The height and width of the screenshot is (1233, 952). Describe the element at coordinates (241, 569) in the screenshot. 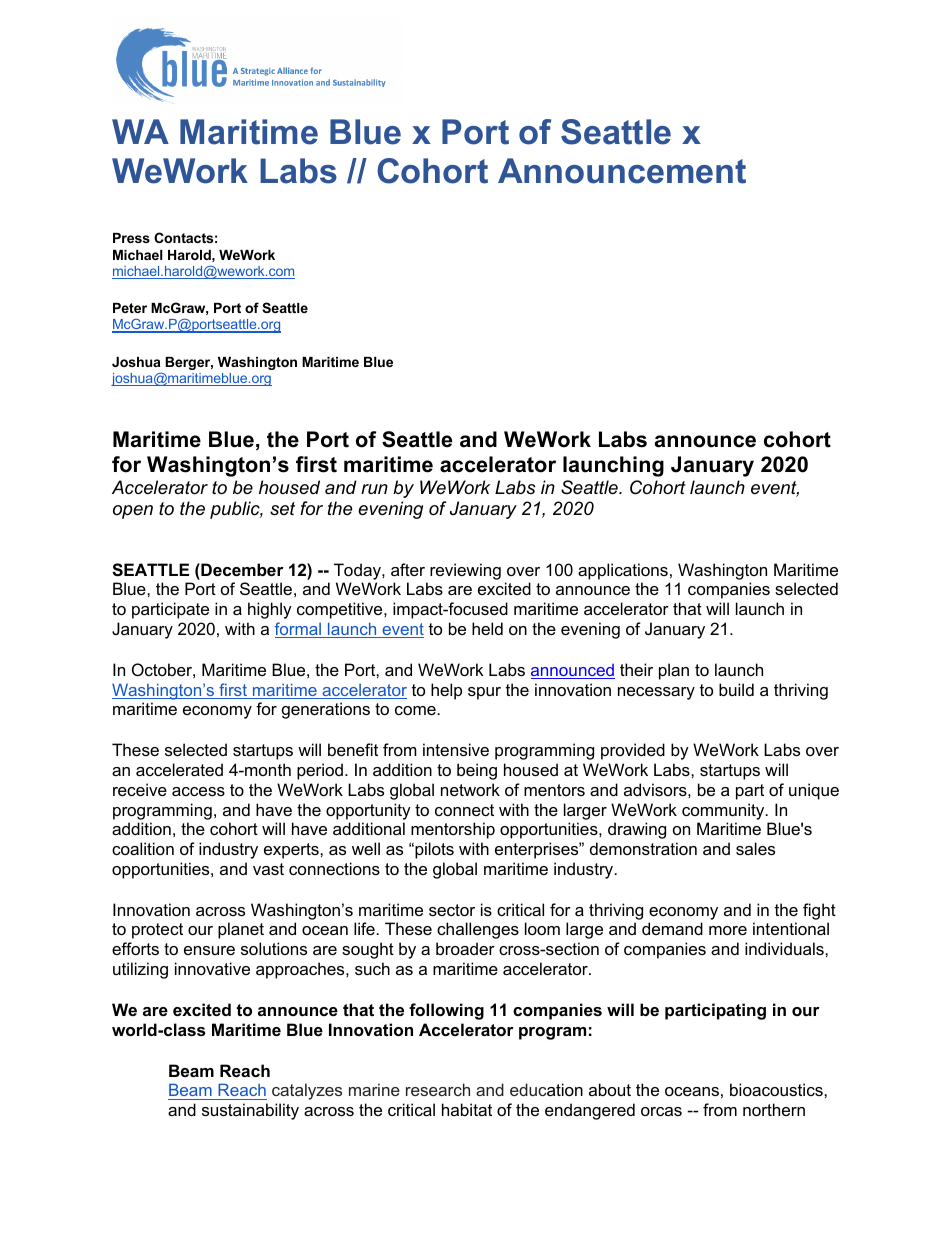

I see `December` at that location.
